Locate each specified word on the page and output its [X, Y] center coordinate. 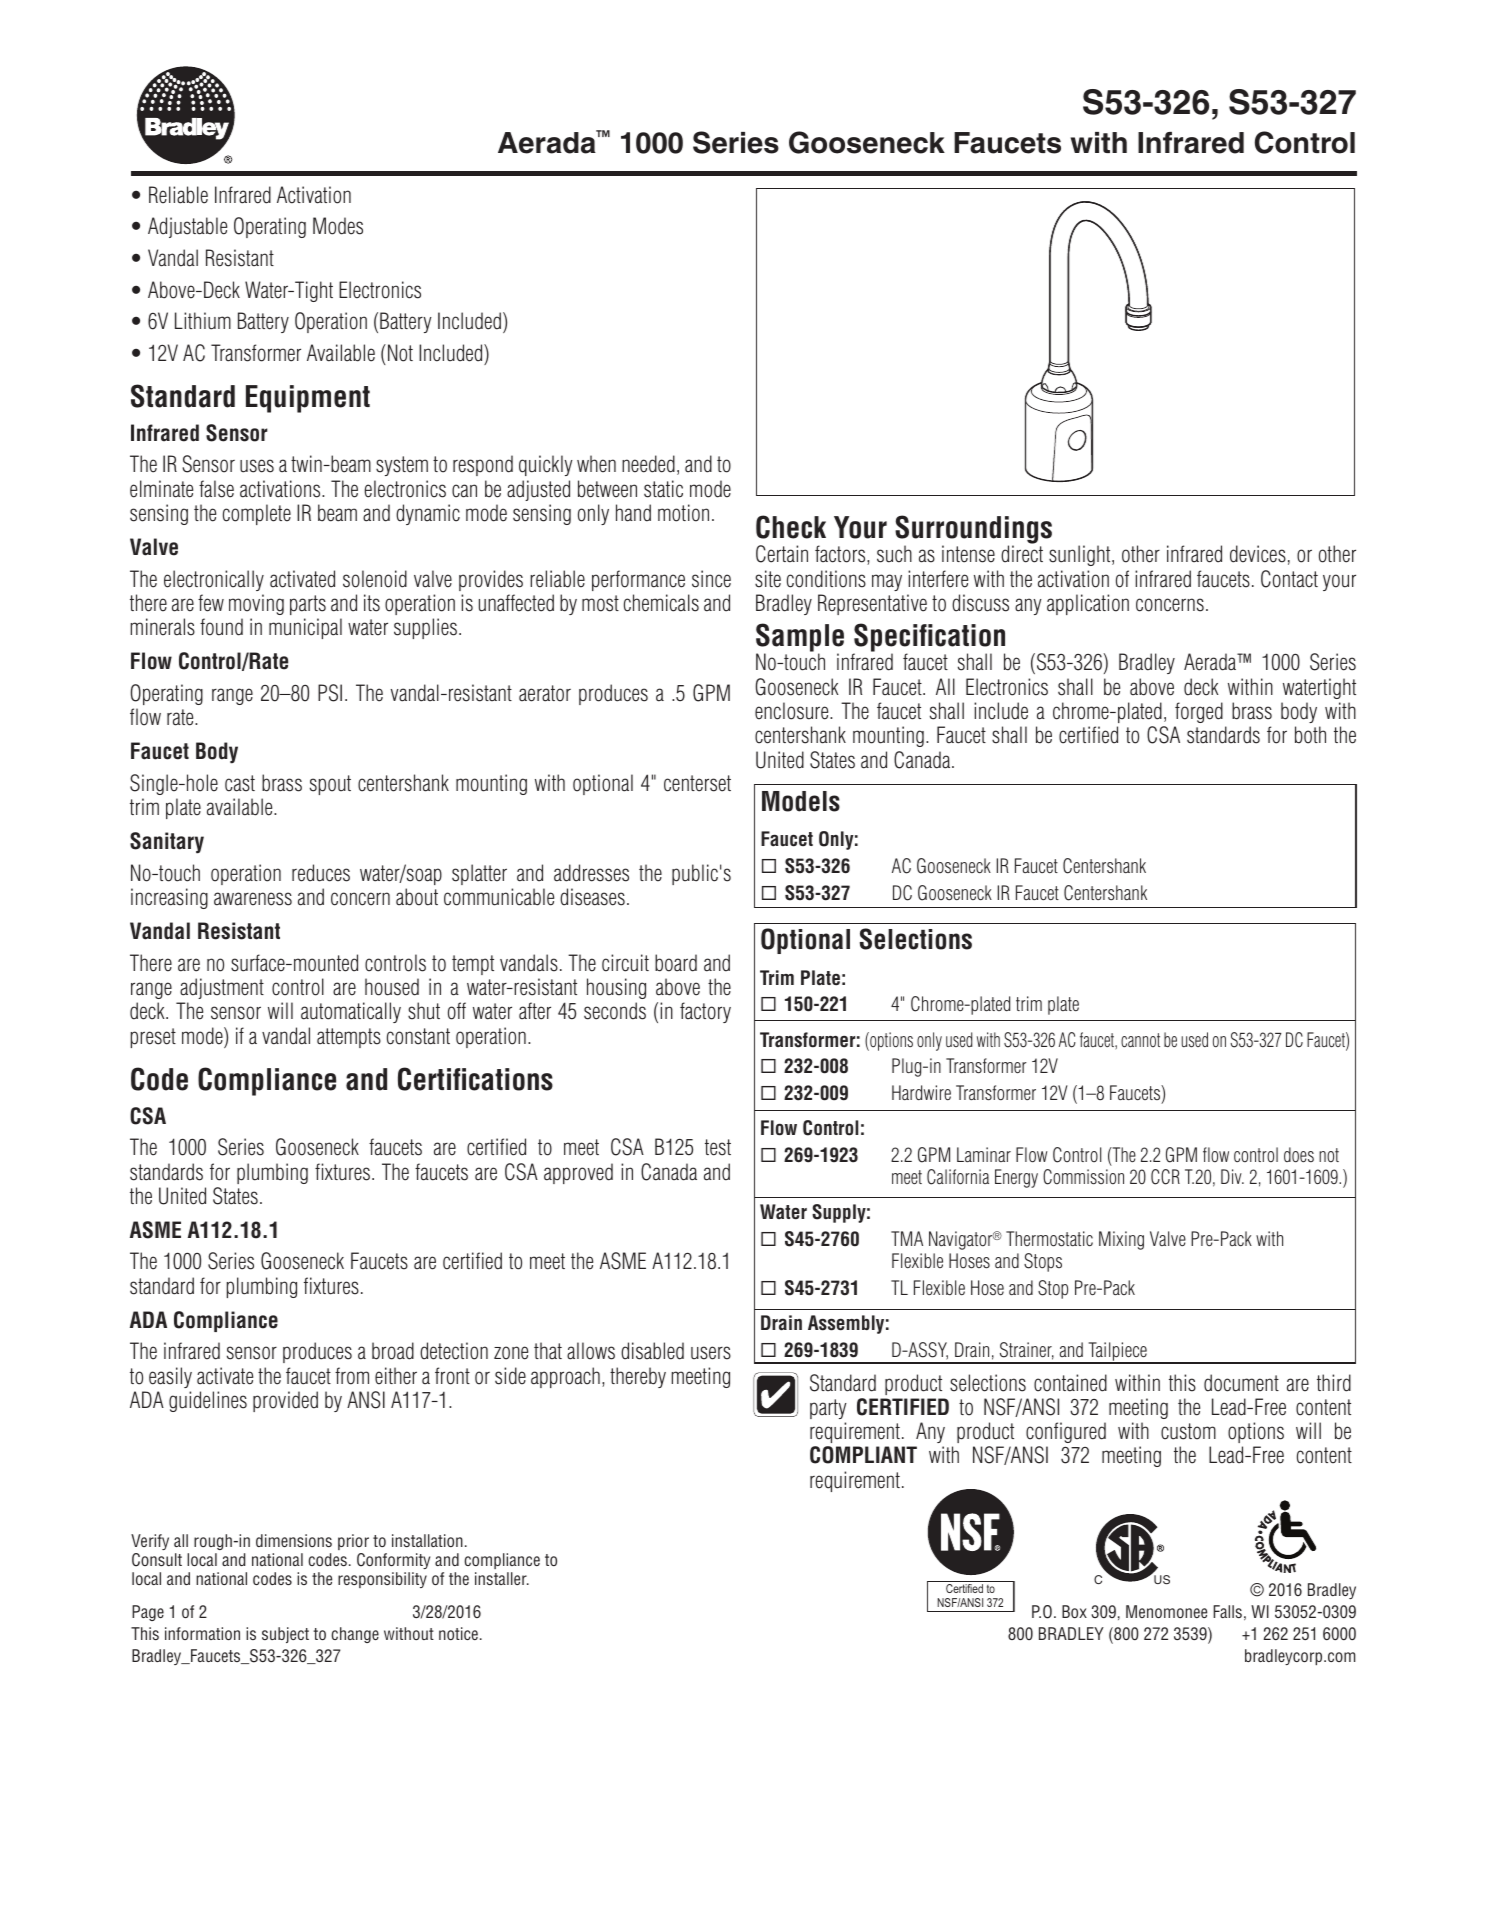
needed [648, 464]
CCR [1165, 1177]
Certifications [475, 1079]
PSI [330, 693]
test [718, 1147]
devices [1258, 554]
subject [285, 1635]
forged [1199, 712]
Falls [1227, 1611]
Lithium [203, 321]
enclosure [793, 711]
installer [502, 1578]
